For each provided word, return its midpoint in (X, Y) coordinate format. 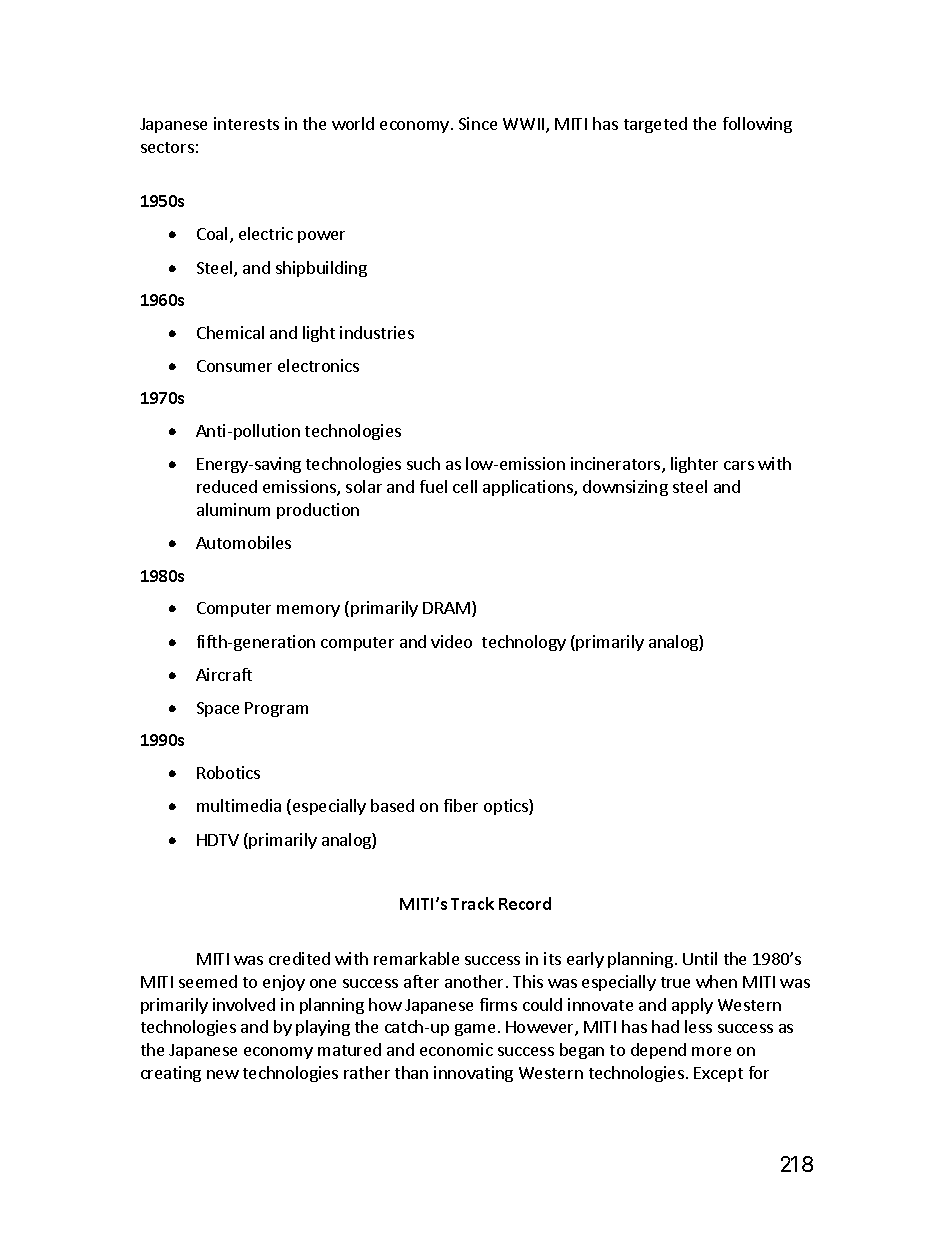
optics (507, 807)
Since (478, 123)
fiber (461, 805)
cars (739, 465)
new (223, 1074)
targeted (655, 125)
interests (246, 123)
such (423, 463)
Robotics (228, 772)
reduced (227, 486)
